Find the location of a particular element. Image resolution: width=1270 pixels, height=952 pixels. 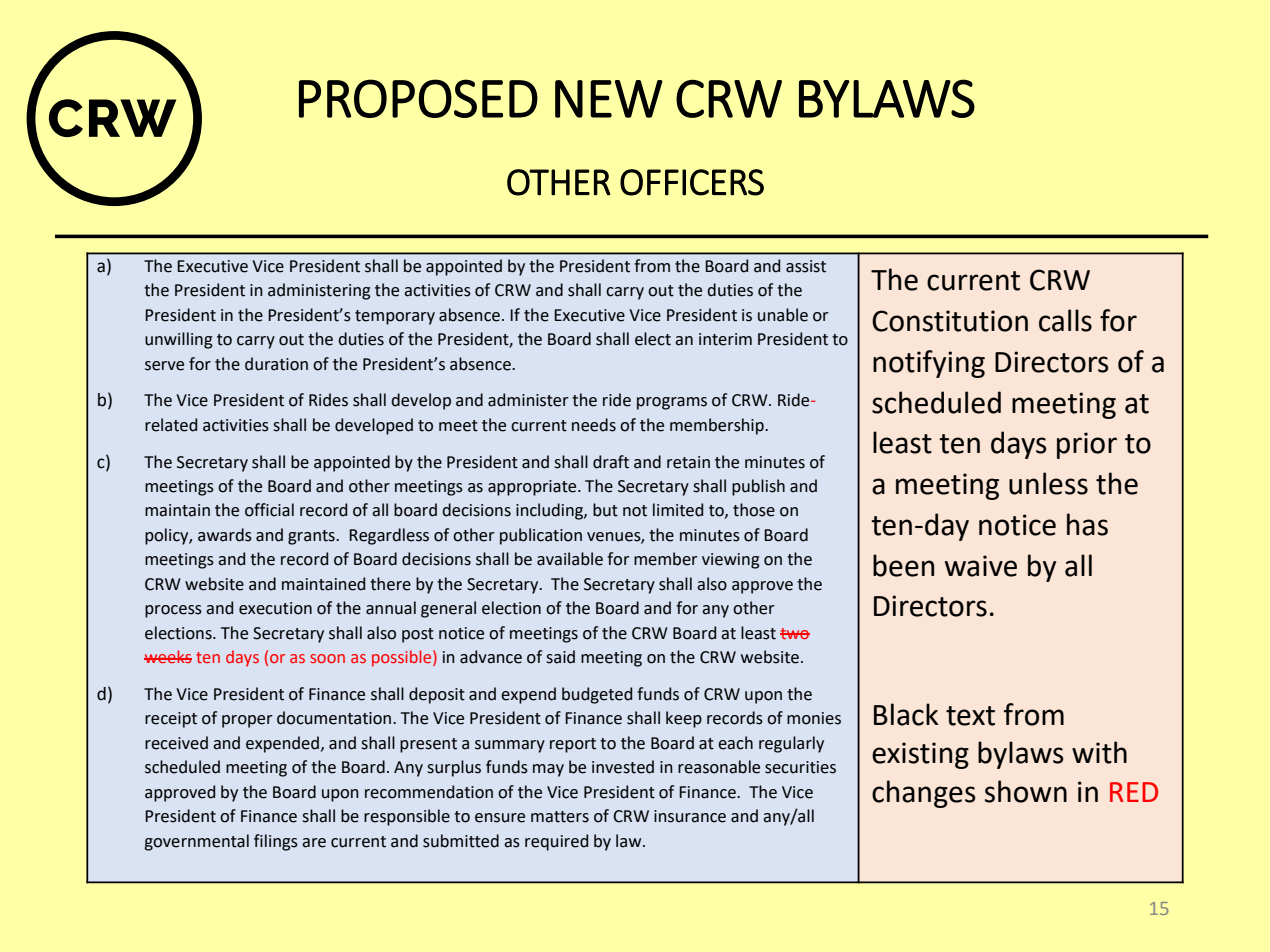

available is located at coordinates (570, 559).
